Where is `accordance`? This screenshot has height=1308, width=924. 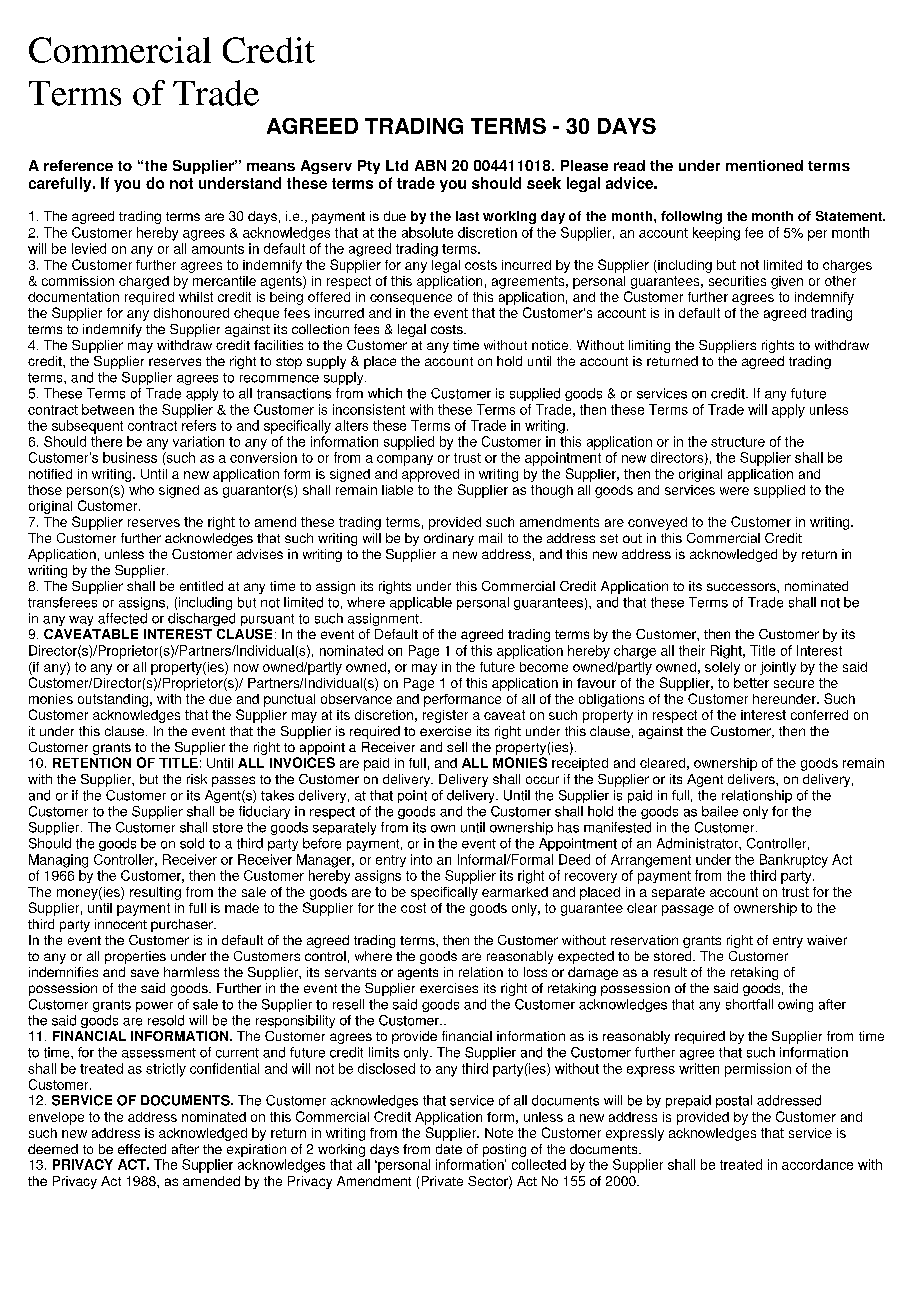
accordance is located at coordinates (817, 1164).
